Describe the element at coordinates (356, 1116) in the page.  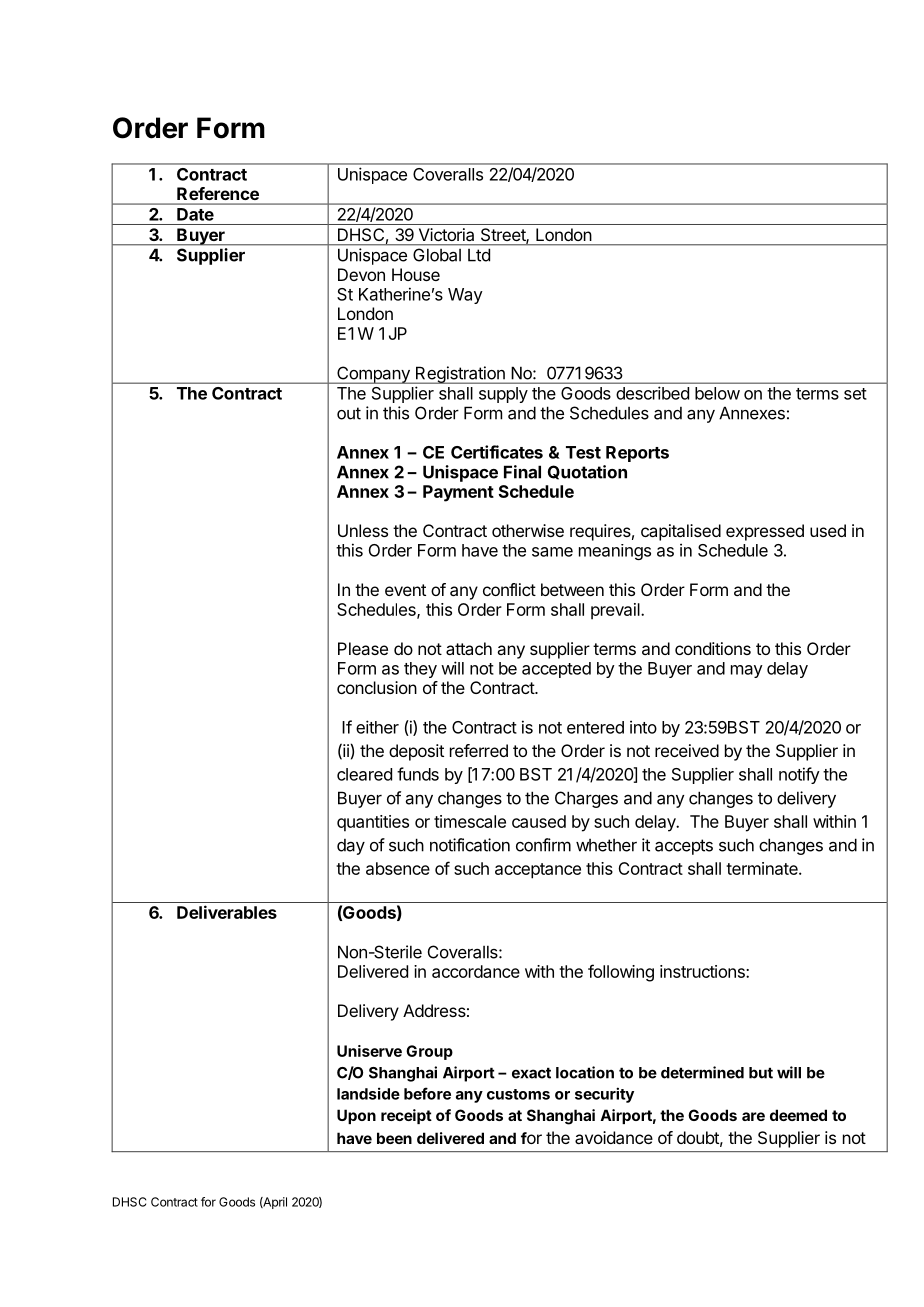
I see `Upon` at that location.
